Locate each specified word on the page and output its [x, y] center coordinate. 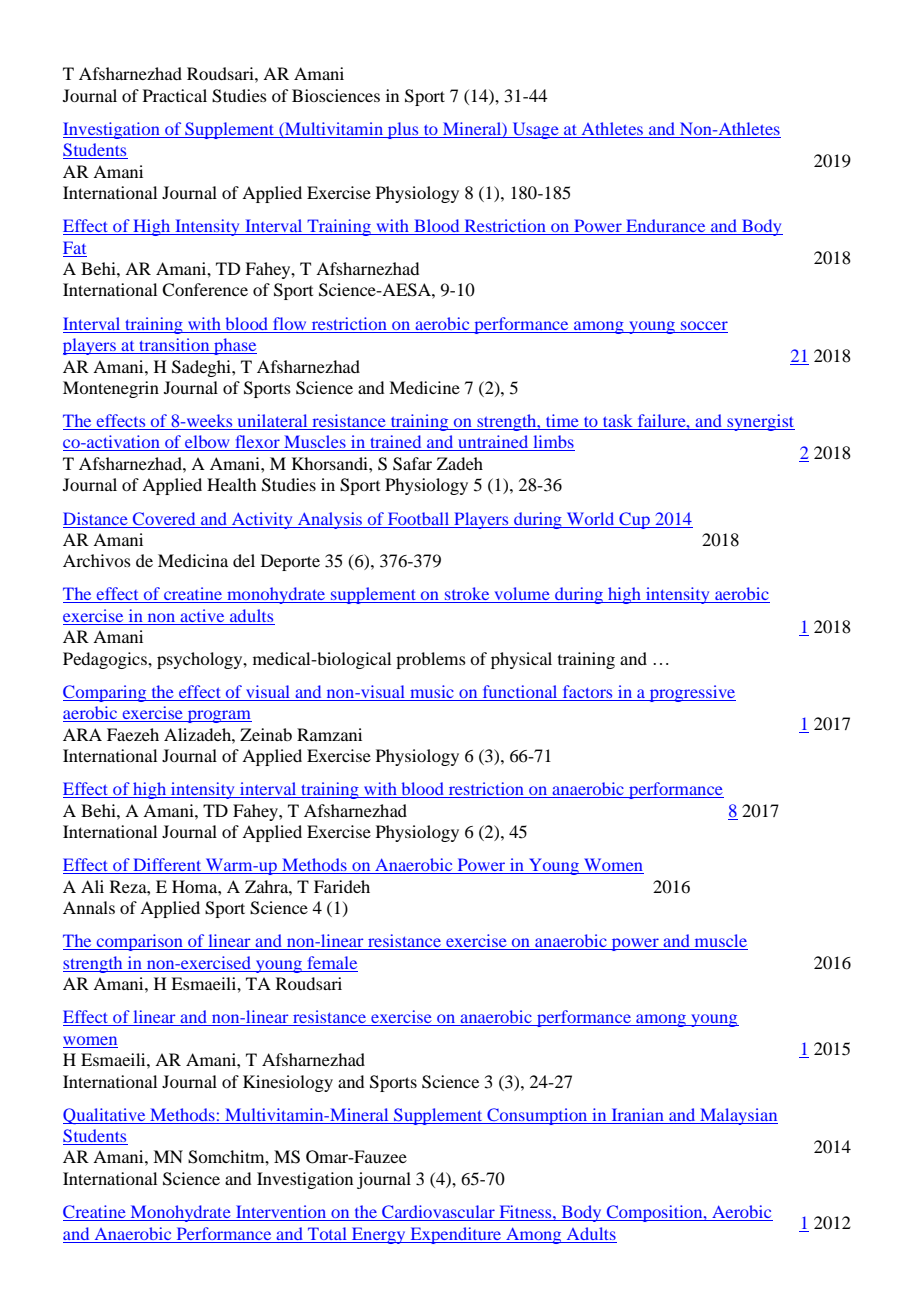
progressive [692, 693]
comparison [139, 942]
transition [174, 346]
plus [403, 130]
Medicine [424, 387]
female [332, 962]
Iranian [638, 1114]
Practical [175, 95]
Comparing [106, 693]
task [618, 422]
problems [431, 660]
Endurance [666, 227]
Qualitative [105, 1116]
